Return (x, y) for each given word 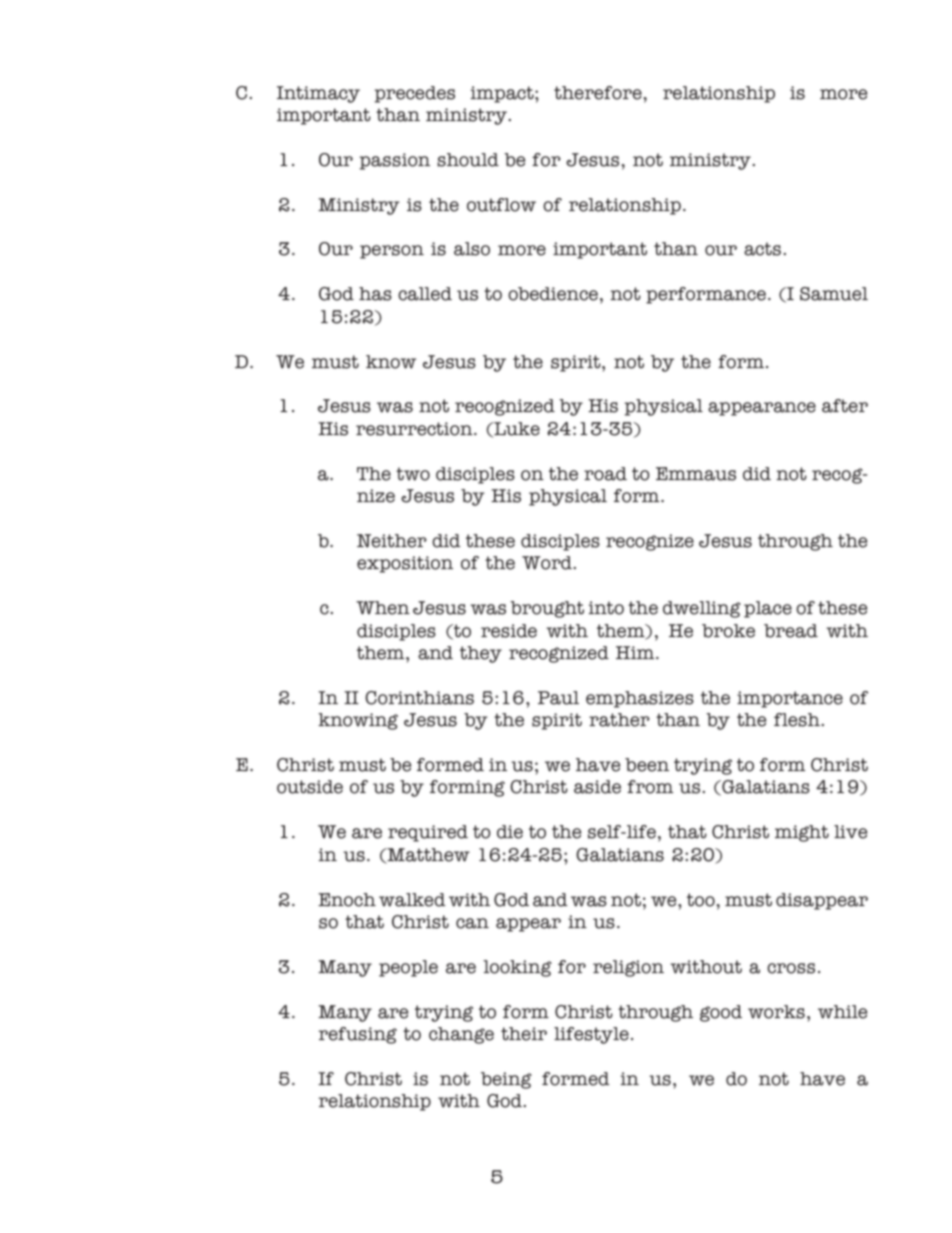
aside (597, 787)
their (524, 1034)
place (768, 609)
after (845, 406)
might (802, 833)
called (425, 294)
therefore (599, 93)
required (428, 833)
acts (762, 249)
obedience (553, 294)
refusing (358, 1035)
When (383, 608)
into (606, 608)
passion (395, 161)
